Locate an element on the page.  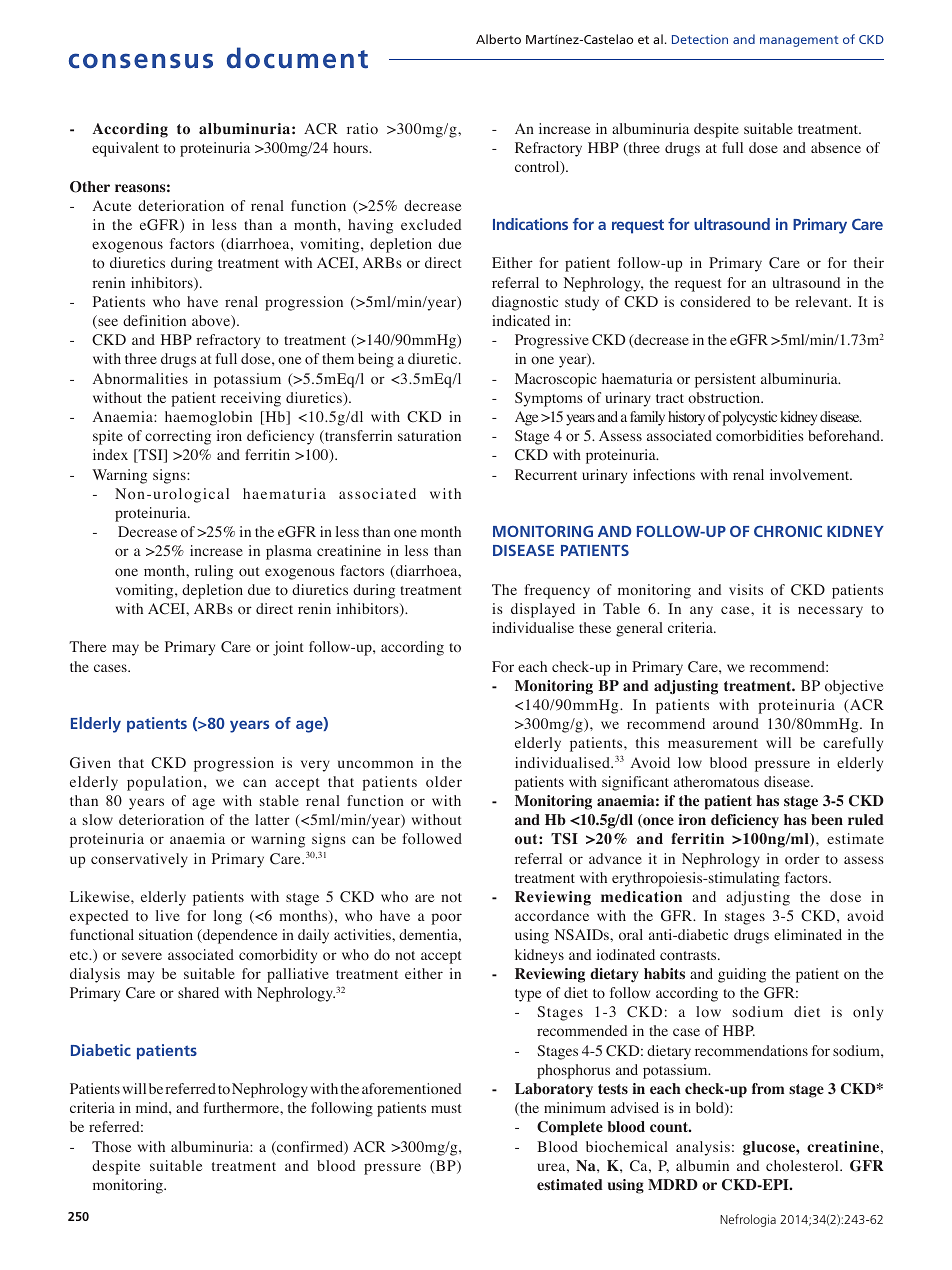
Alberto is located at coordinates (498, 39).
